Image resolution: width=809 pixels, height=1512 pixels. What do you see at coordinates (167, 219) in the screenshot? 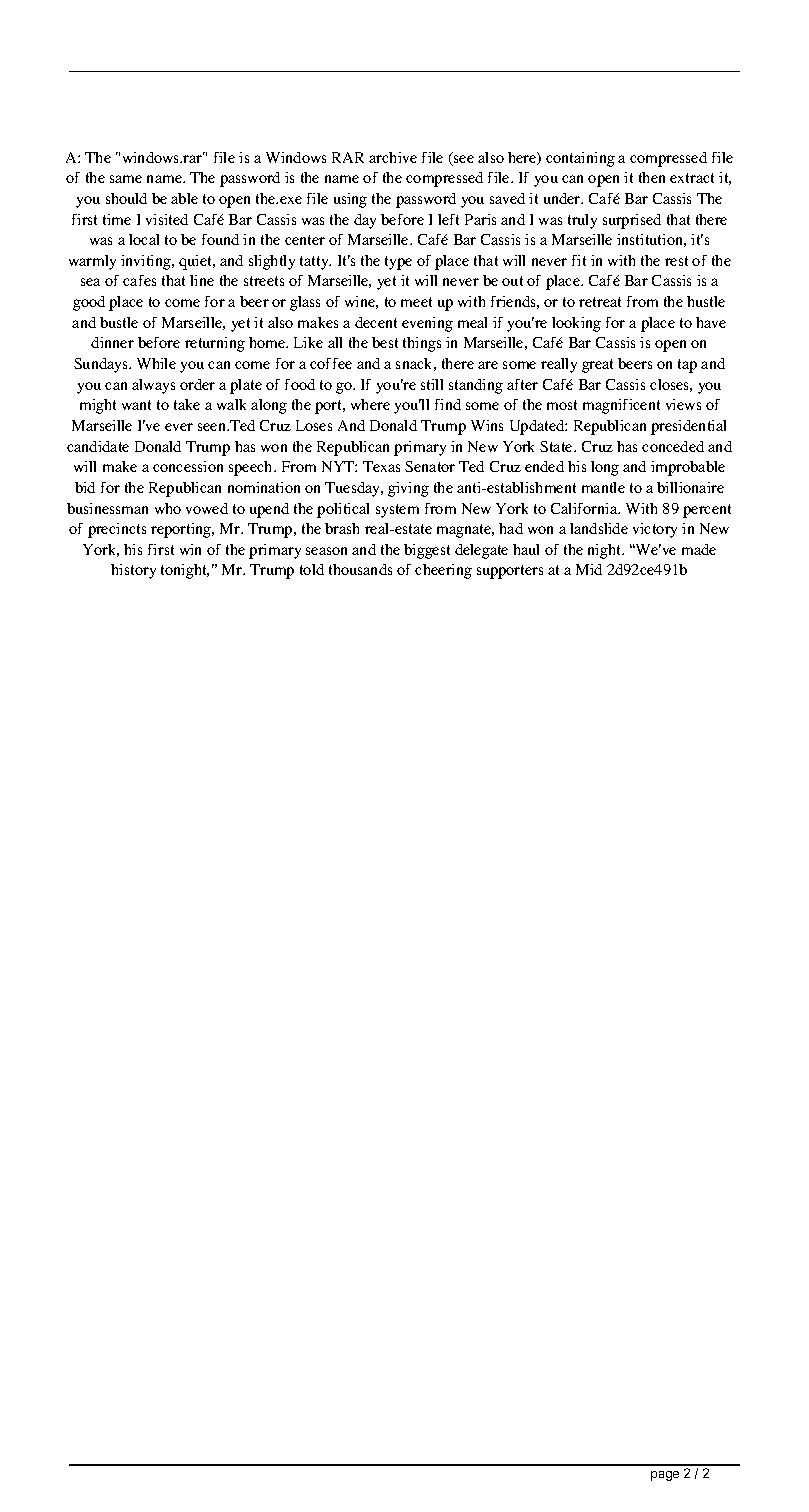
I see `visited` at bounding box center [167, 219].
